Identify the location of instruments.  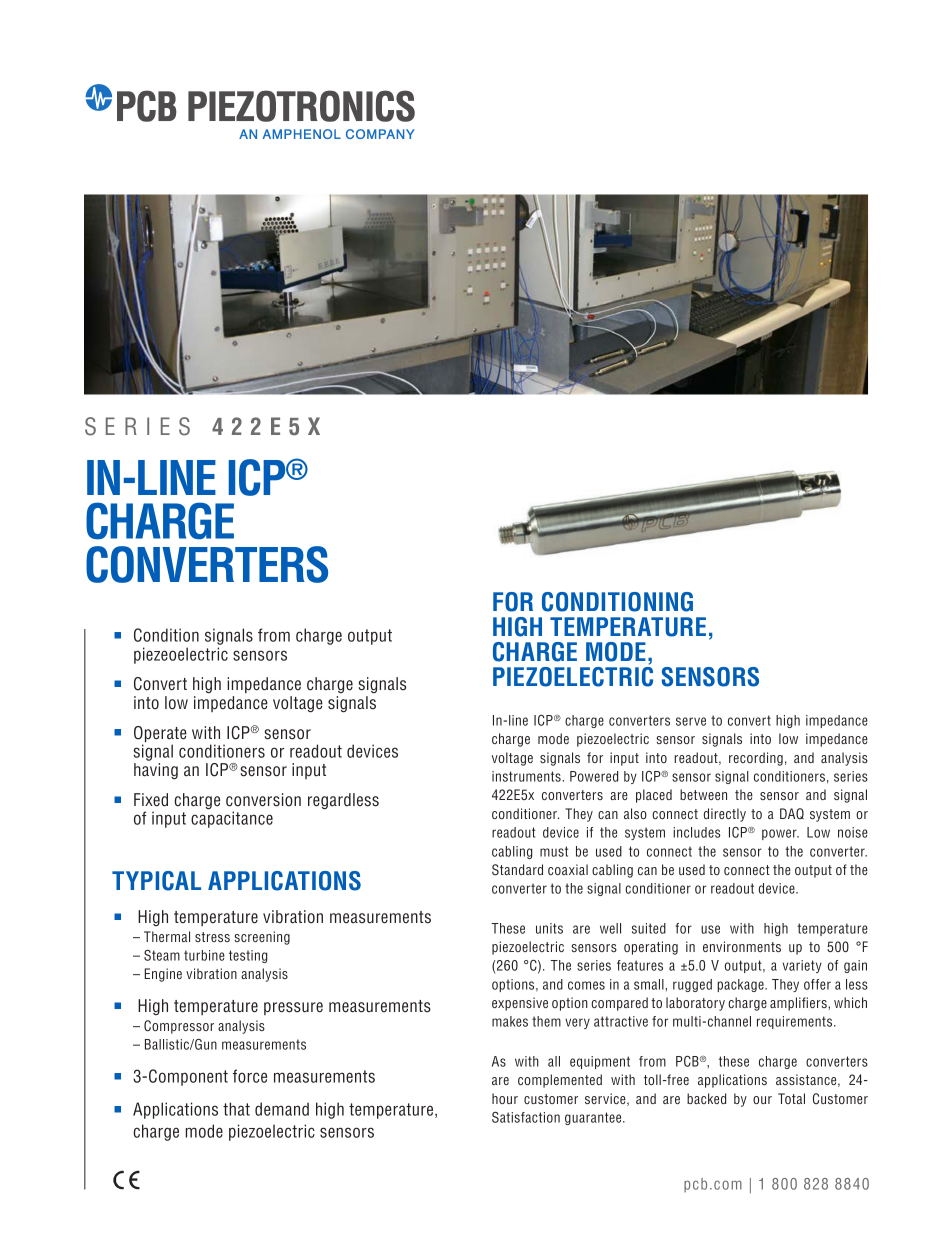
(527, 776).
